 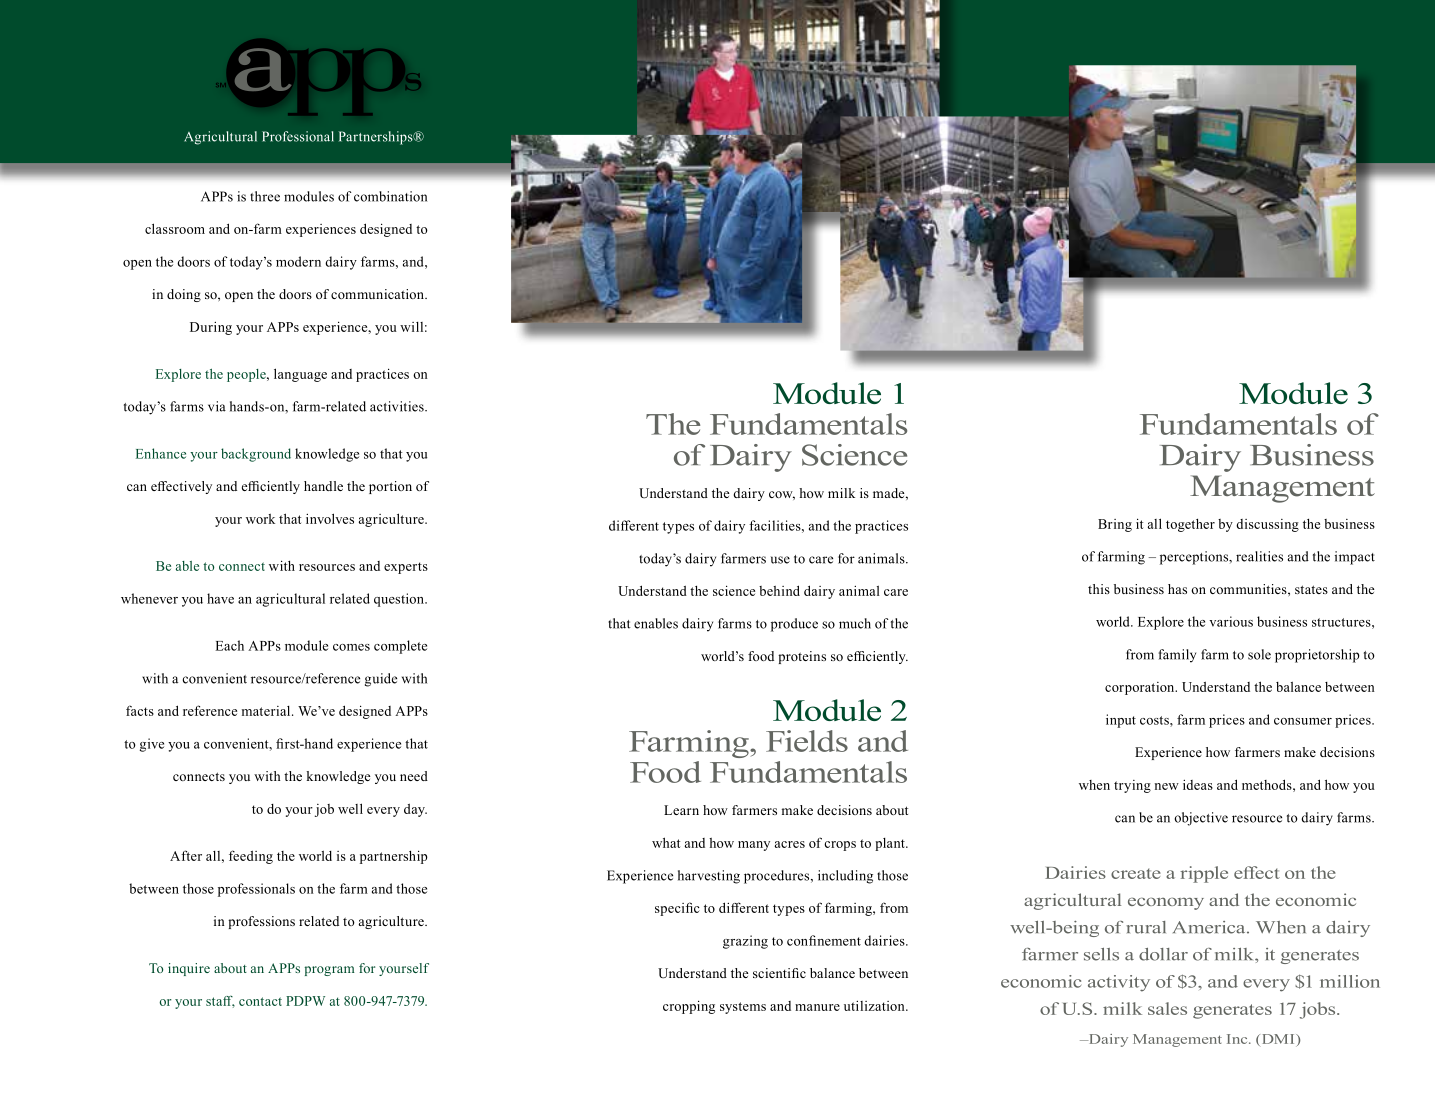 What do you see at coordinates (267, 711) in the screenshot?
I see `material` at bounding box center [267, 711].
